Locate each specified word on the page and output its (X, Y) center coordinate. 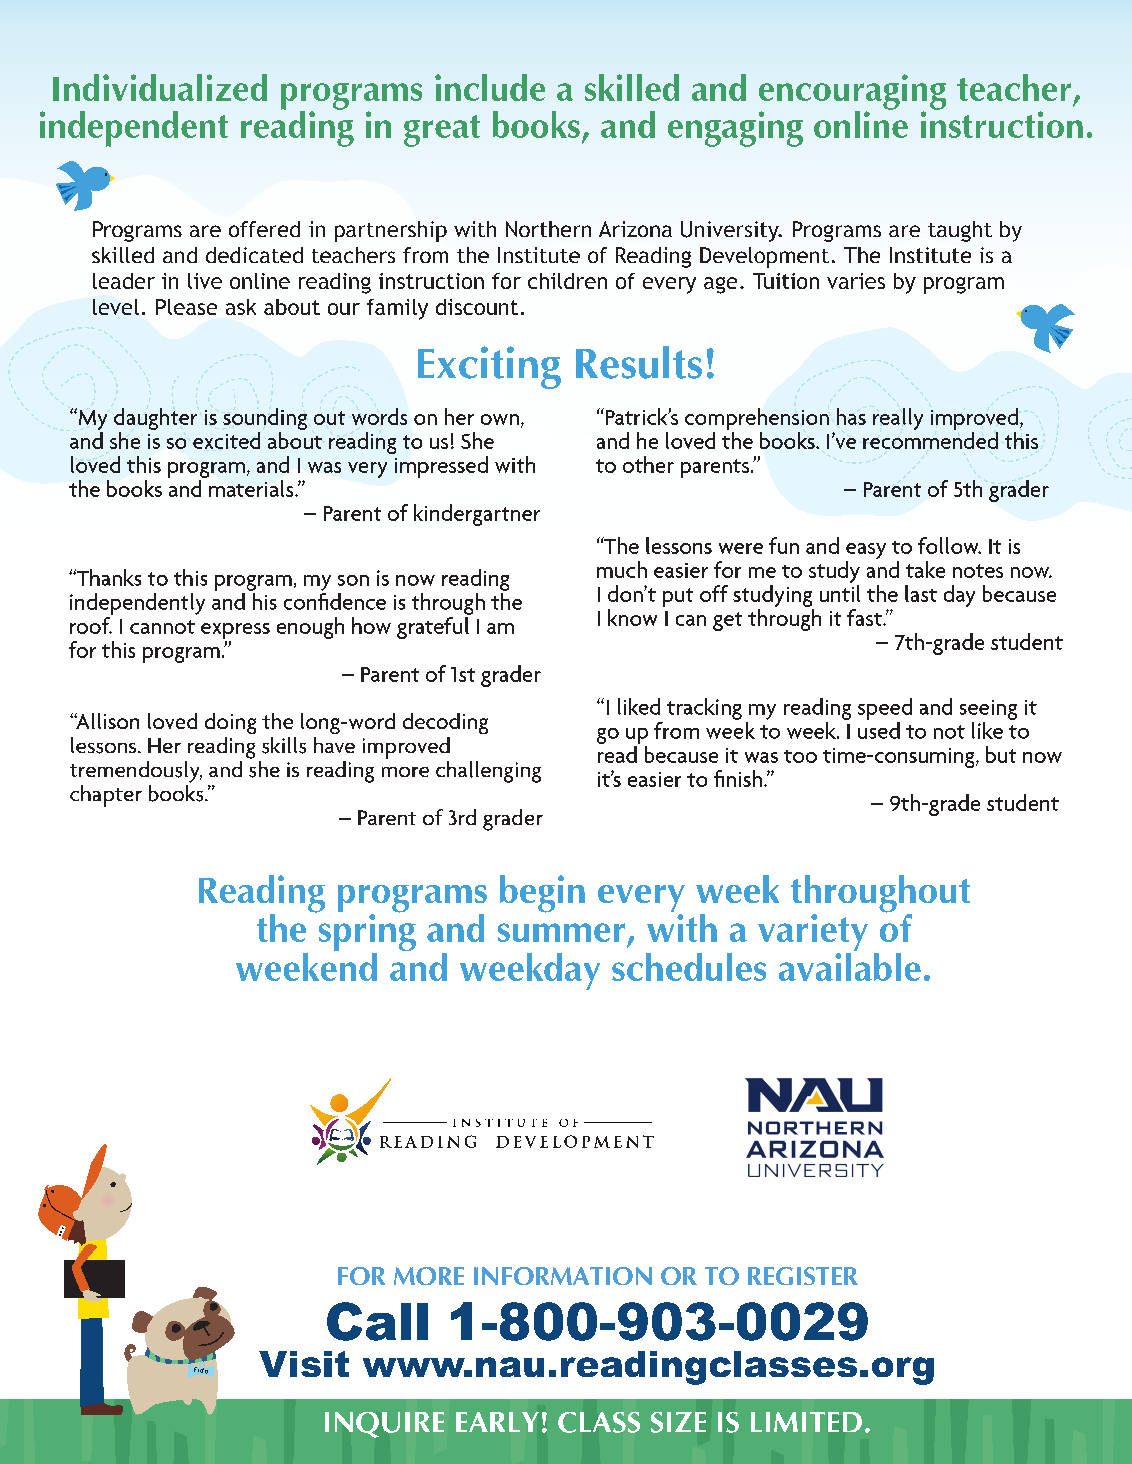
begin (542, 894)
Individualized (160, 87)
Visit (304, 1364)
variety (813, 934)
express (235, 631)
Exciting (489, 367)
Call (377, 1321)
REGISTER (803, 1276)
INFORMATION (563, 1276)
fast (865, 617)
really (898, 419)
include (490, 87)
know (632, 617)
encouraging (852, 93)
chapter (106, 796)
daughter (155, 419)
